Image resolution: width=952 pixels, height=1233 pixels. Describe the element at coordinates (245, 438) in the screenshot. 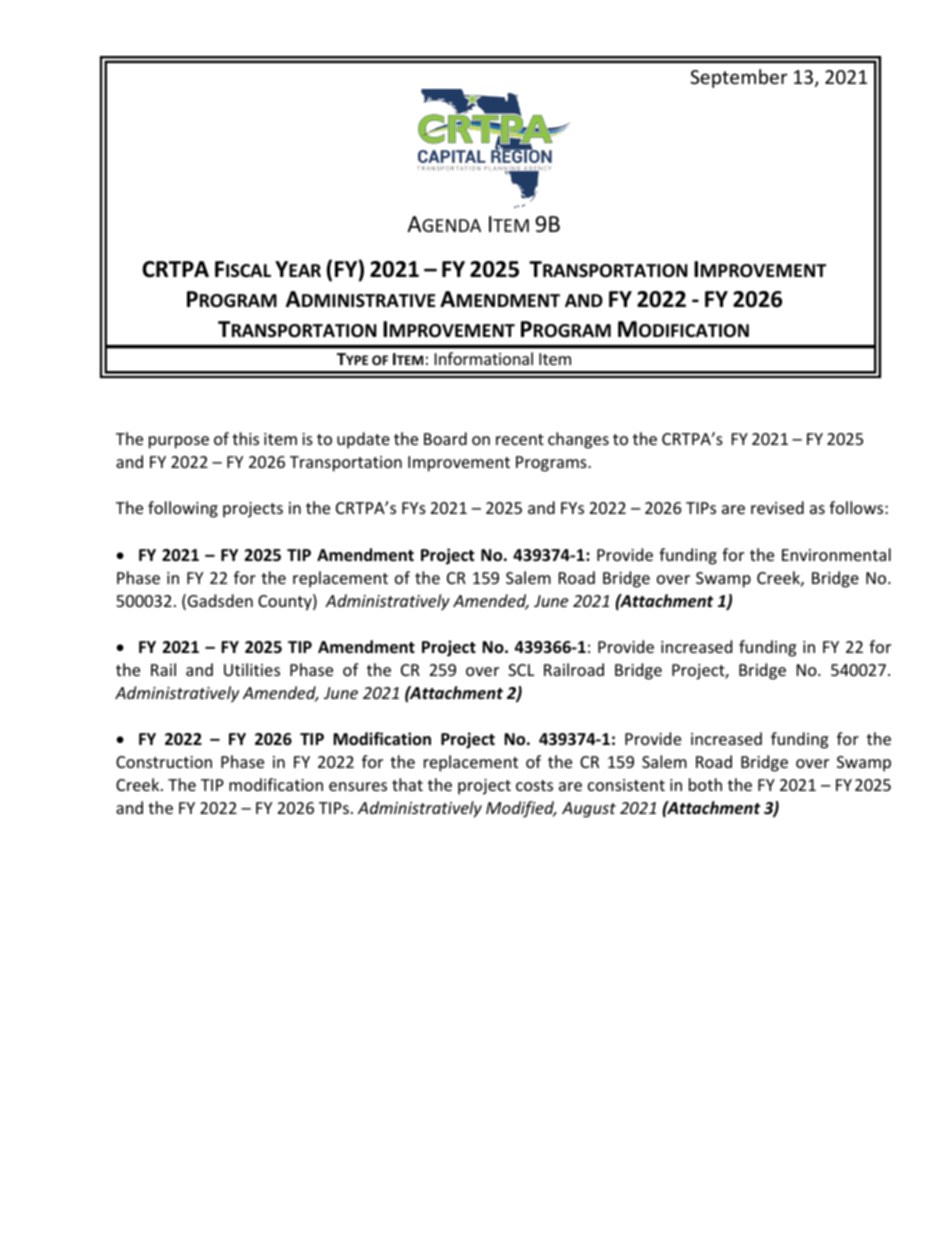

I see `this` at that location.
